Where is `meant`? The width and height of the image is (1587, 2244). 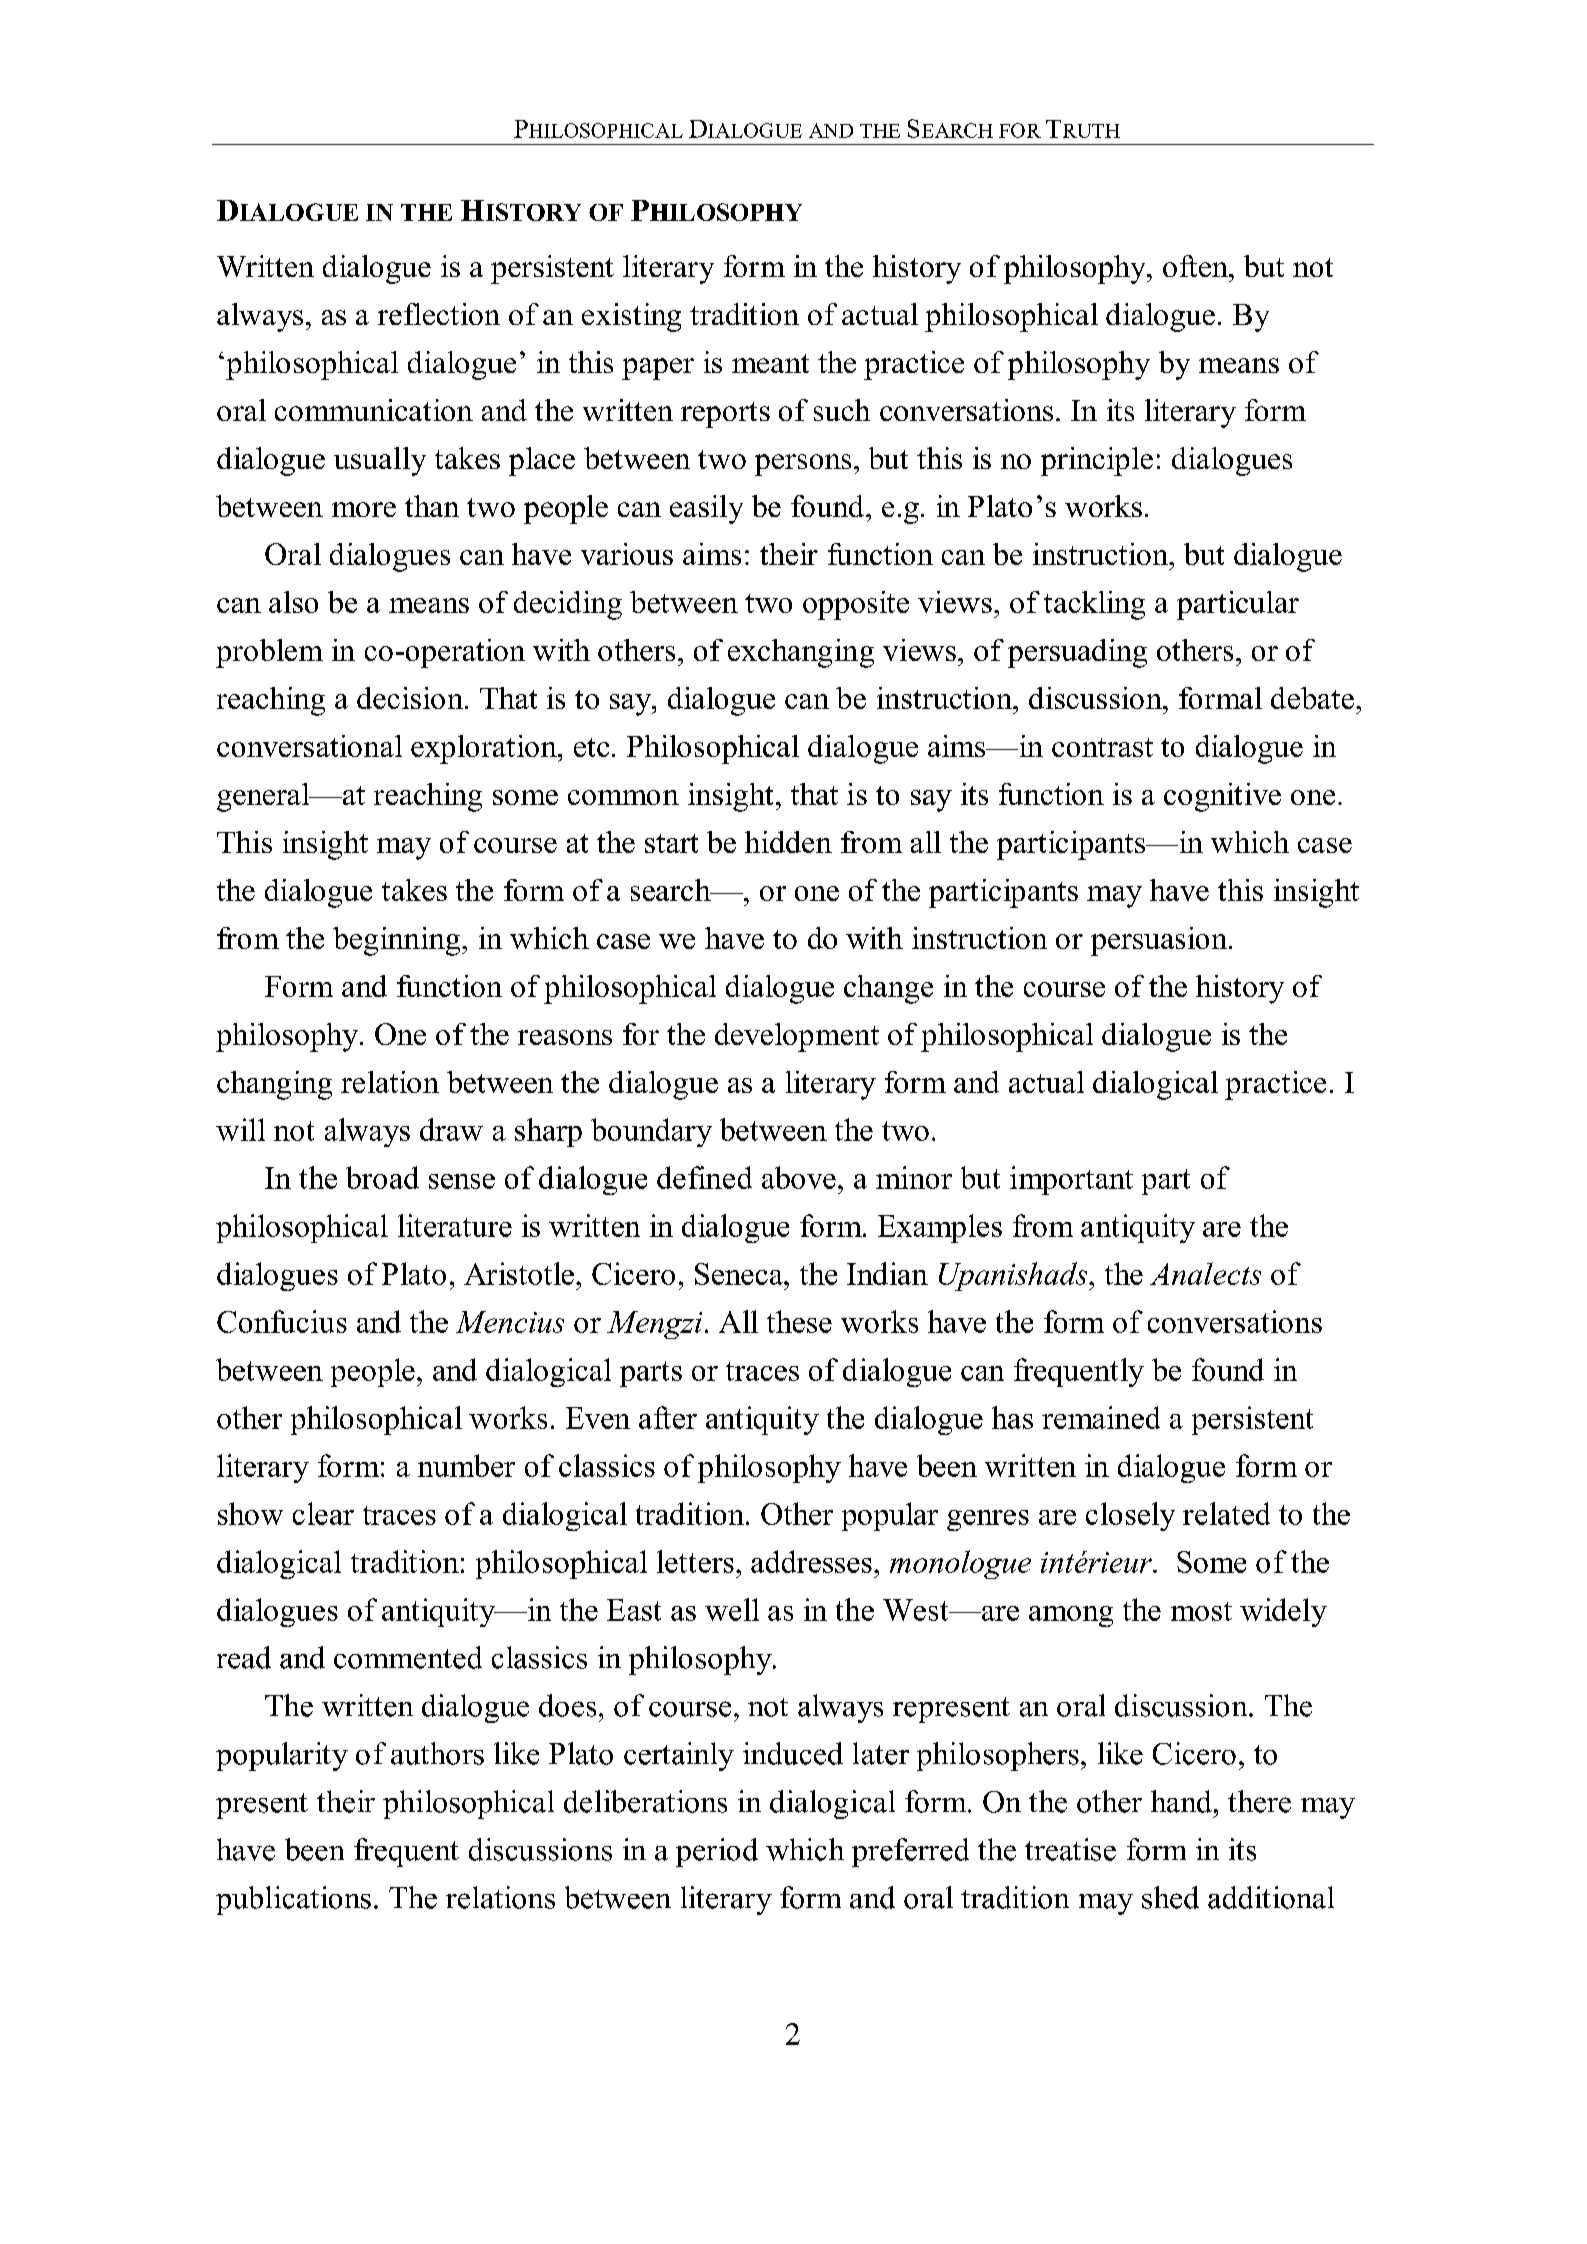
meant is located at coordinates (770, 363).
